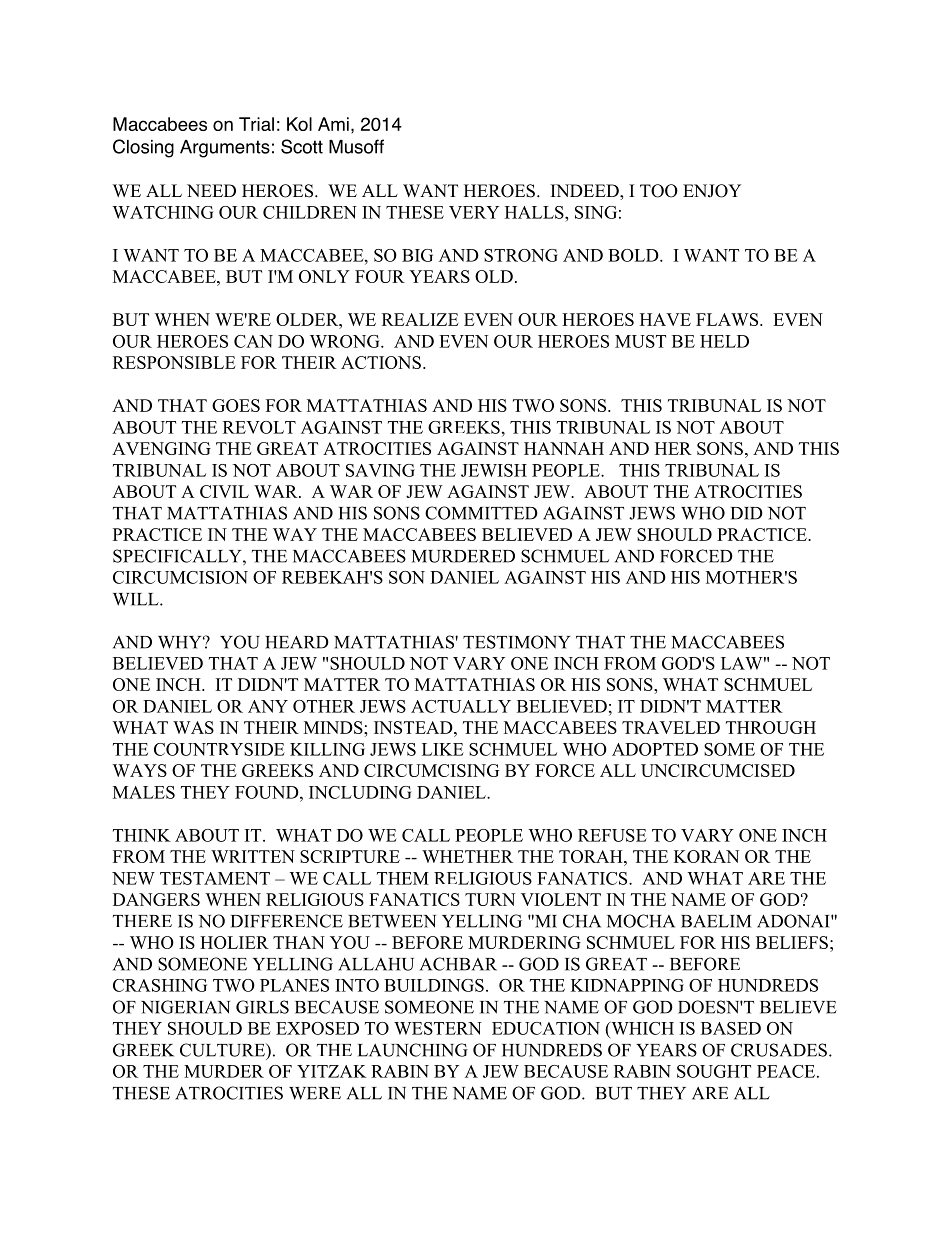  I want to click on WRITTEN, so click(253, 856).
